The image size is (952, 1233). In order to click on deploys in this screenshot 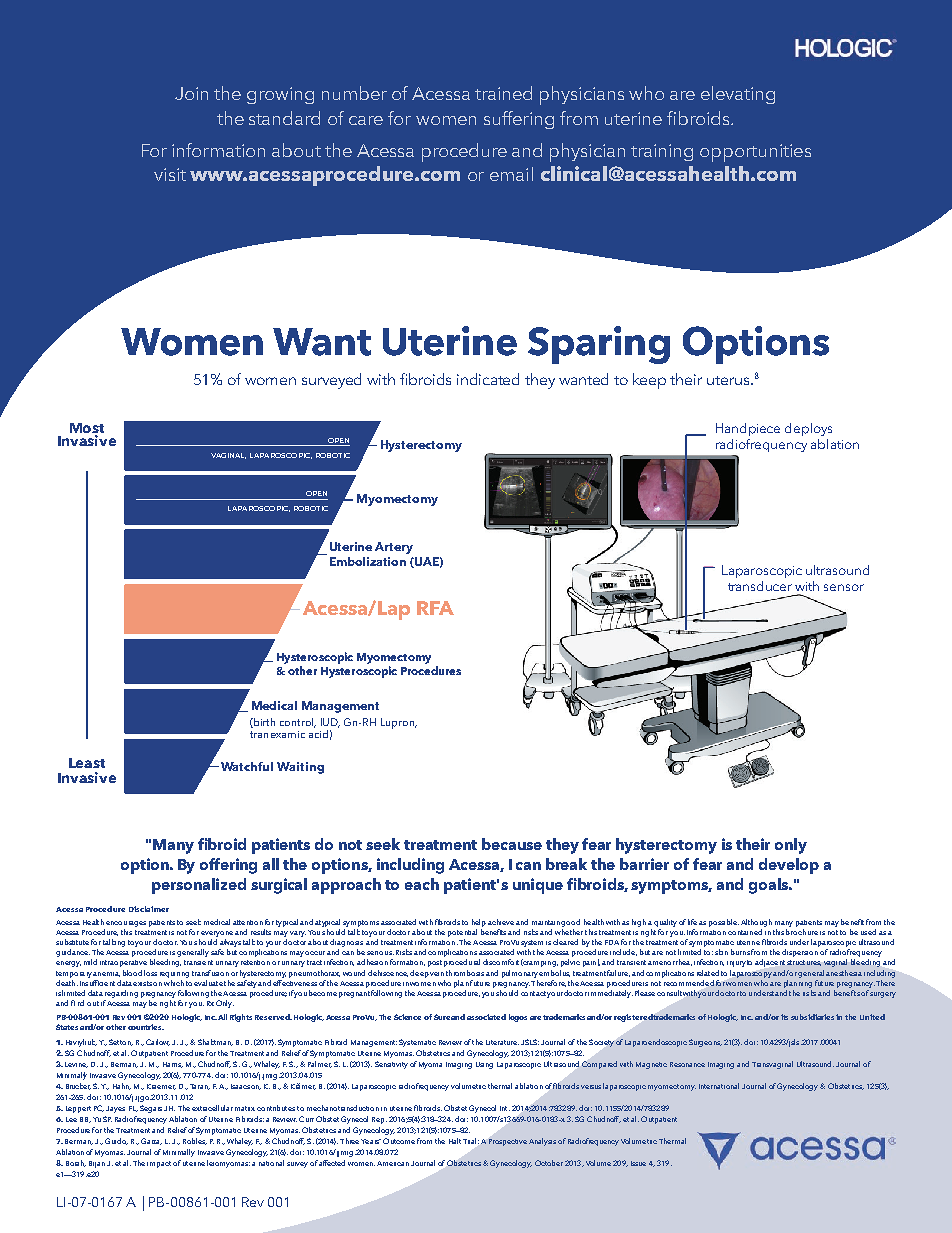, I will do `click(808, 429)`.
